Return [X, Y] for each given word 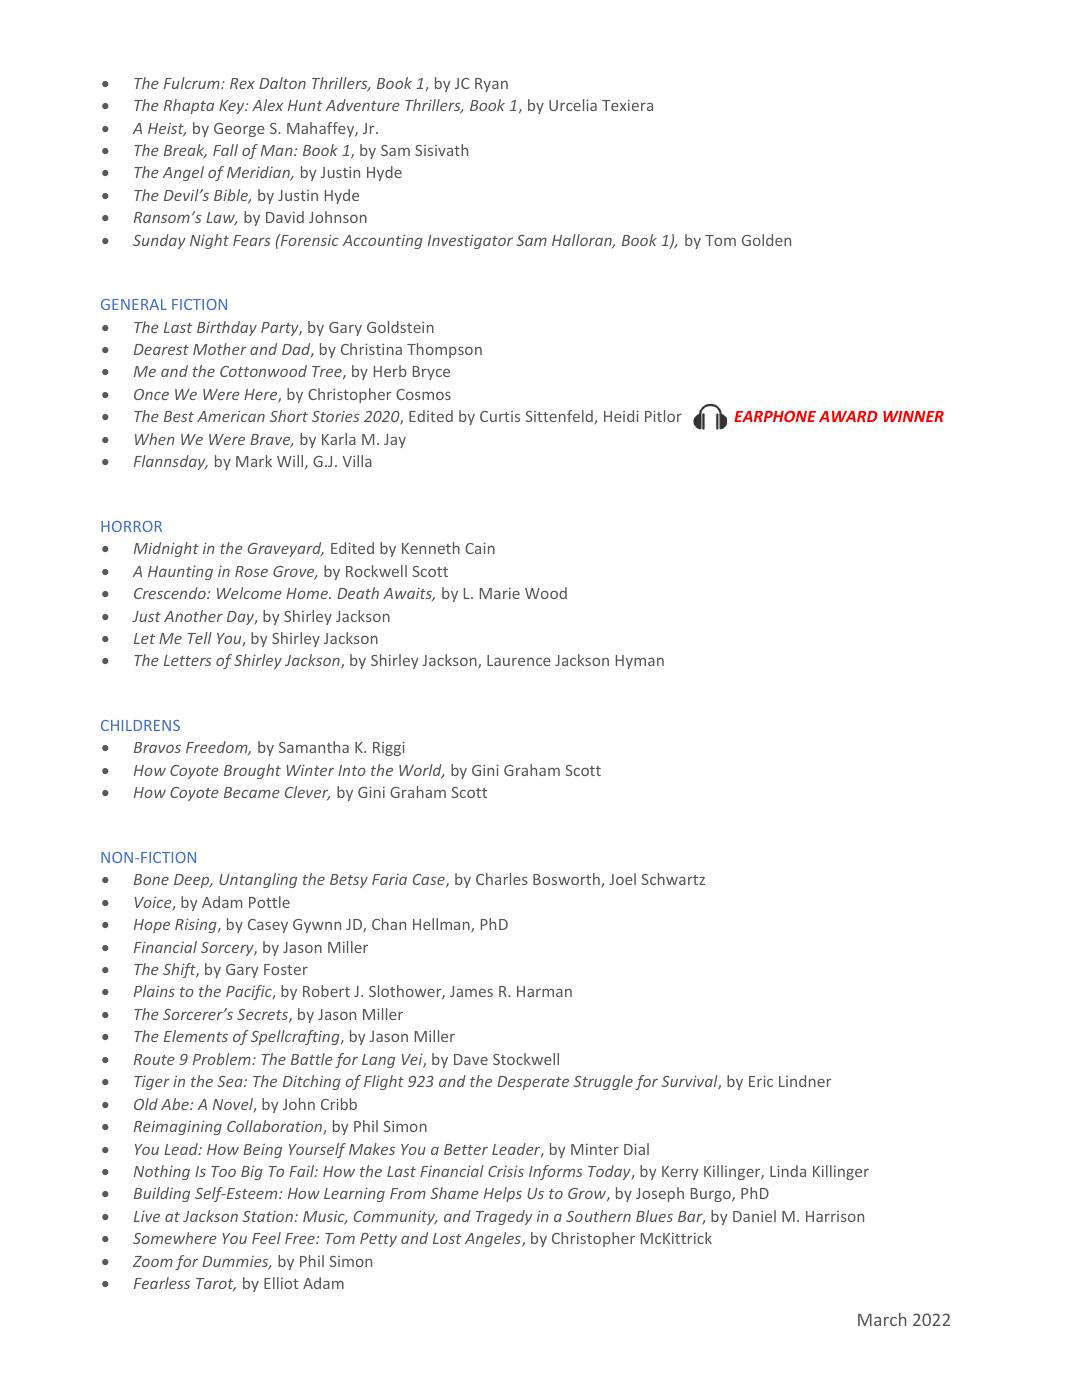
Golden [766, 240]
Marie [500, 593]
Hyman [640, 662]
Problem [223, 1059]
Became [252, 792]
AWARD [848, 416]
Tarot [216, 1284]
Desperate [533, 1083]
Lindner [805, 1081]
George [239, 130]
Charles [502, 879]
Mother [220, 349]
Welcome [249, 593]
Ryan [491, 85]
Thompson [444, 350]
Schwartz [673, 879]
